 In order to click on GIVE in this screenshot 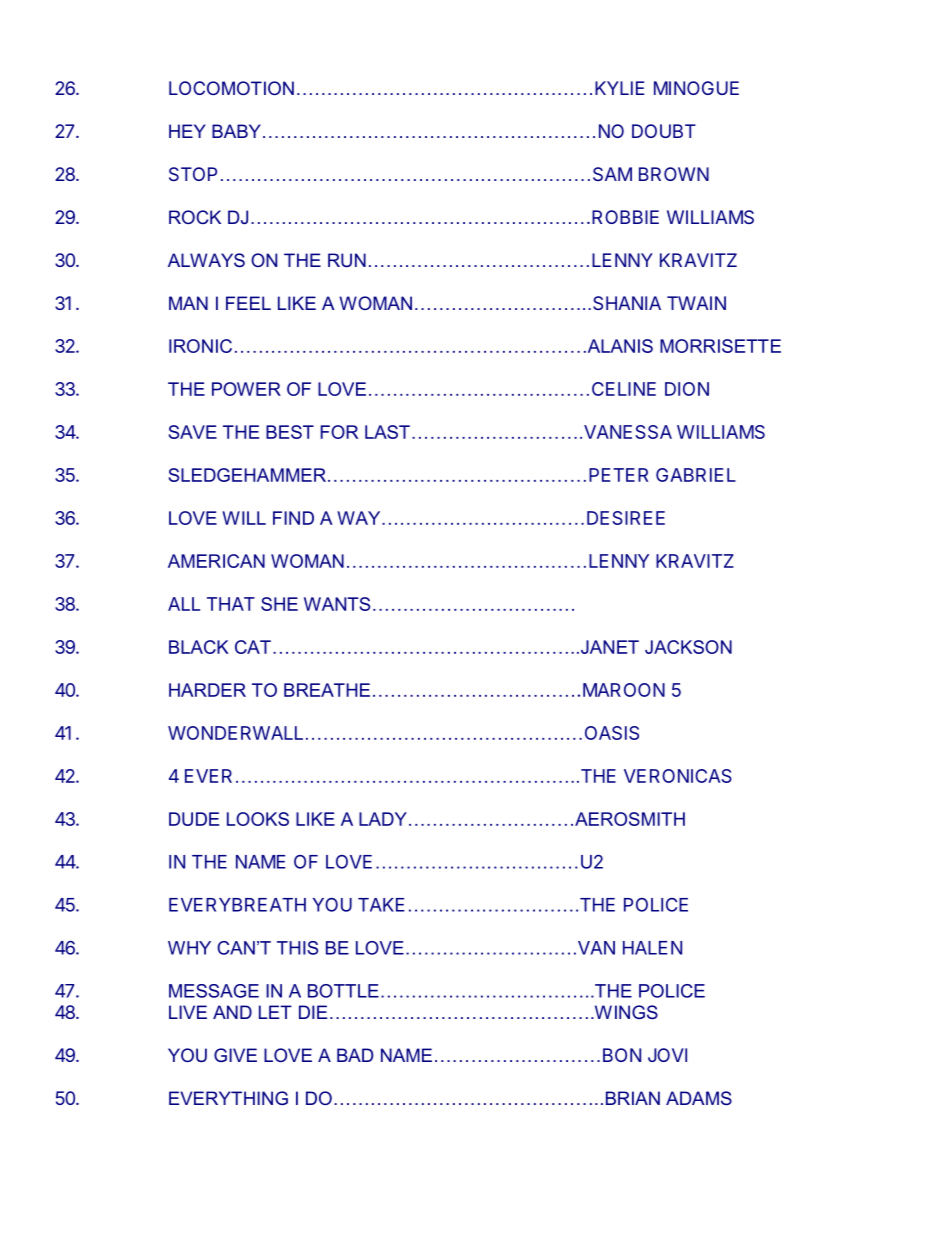, I will do `click(235, 1055)`.
